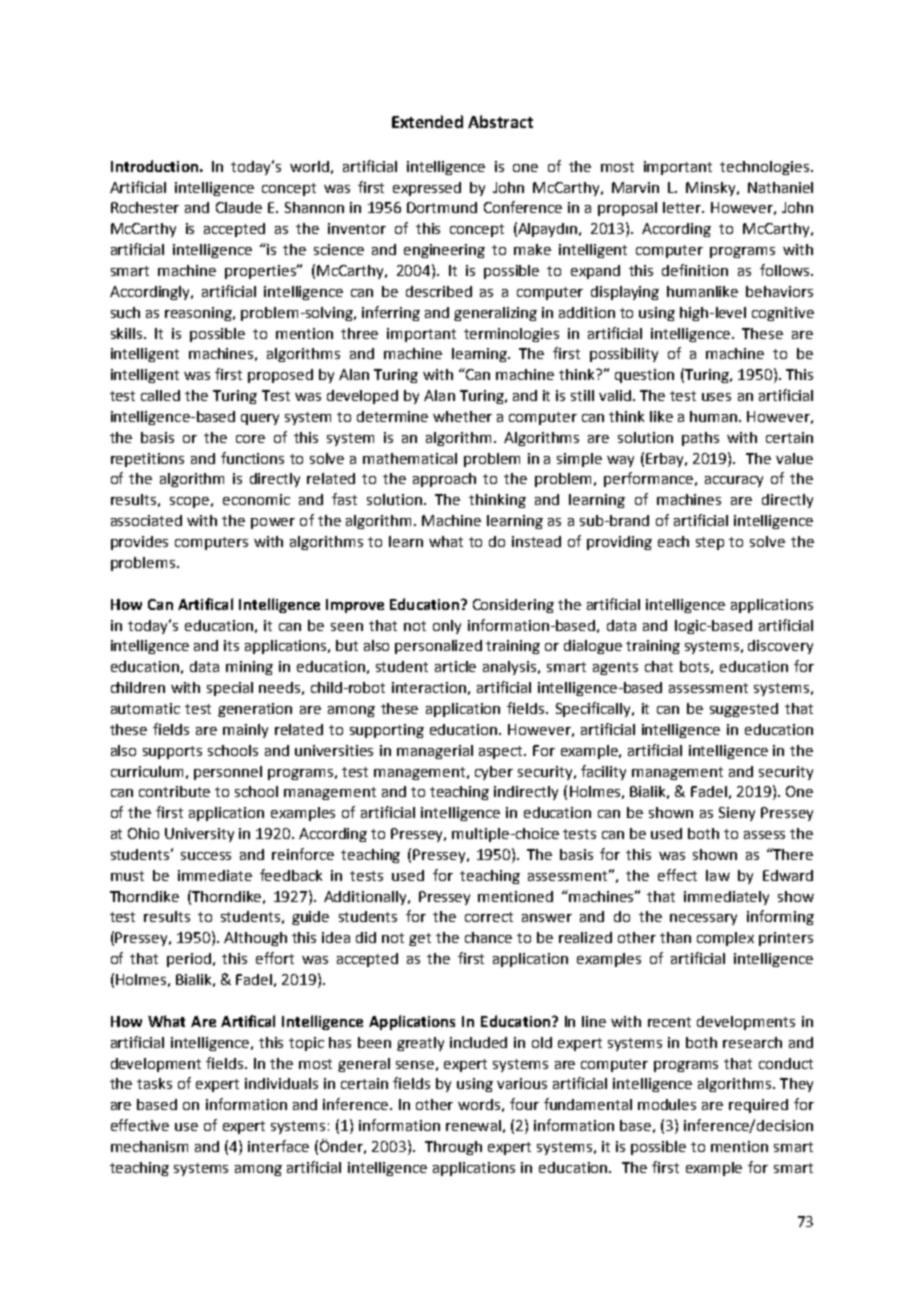 The width and height of the image is (924, 1308). Describe the element at coordinates (718, 875) in the image. I see `law` at that location.
